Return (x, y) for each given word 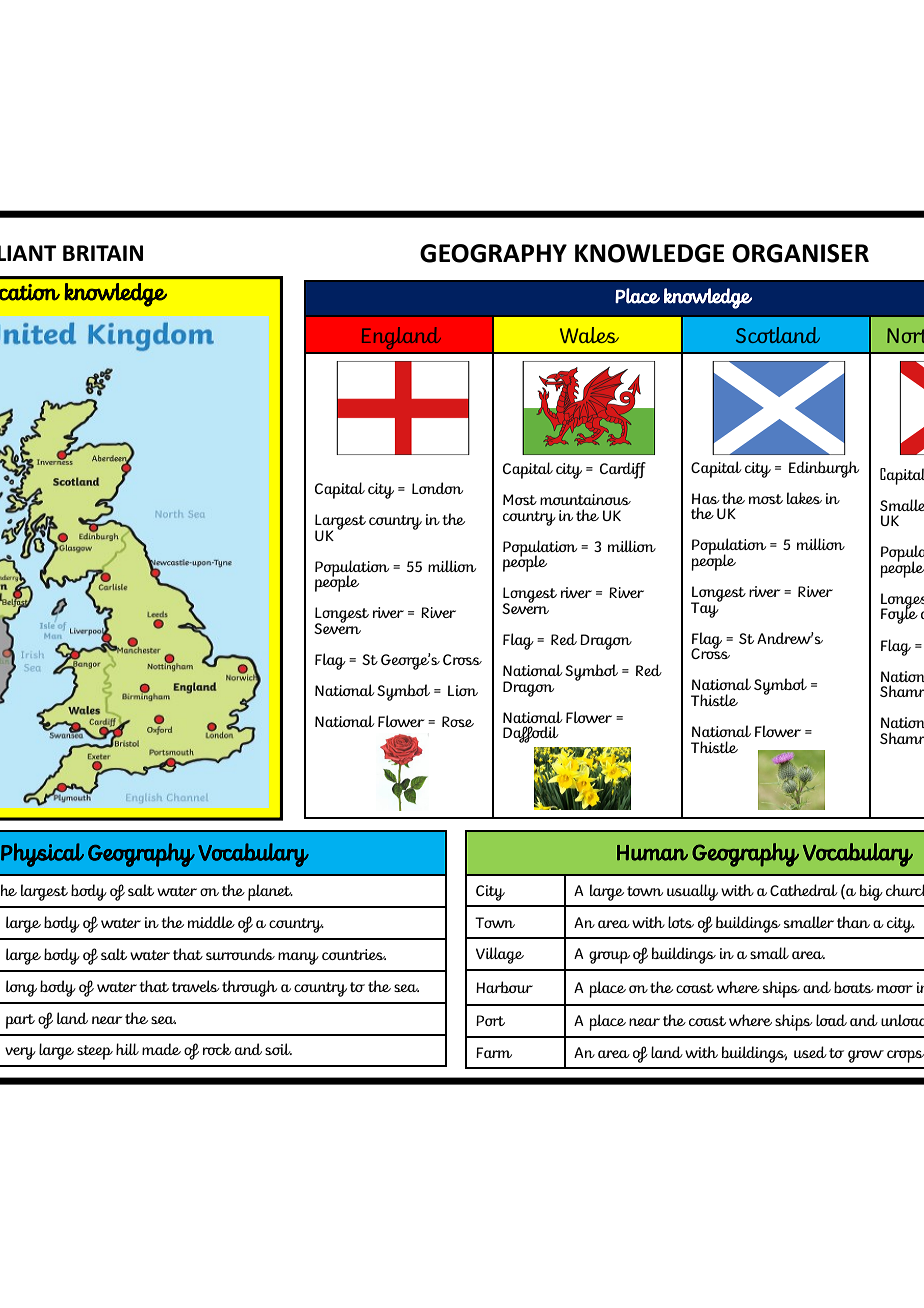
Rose (458, 721)
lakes (804, 498)
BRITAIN (103, 253)
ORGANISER (800, 253)
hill (127, 1049)
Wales (589, 335)
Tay (706, 609)
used (810, 1052)
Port (490, 1020)
